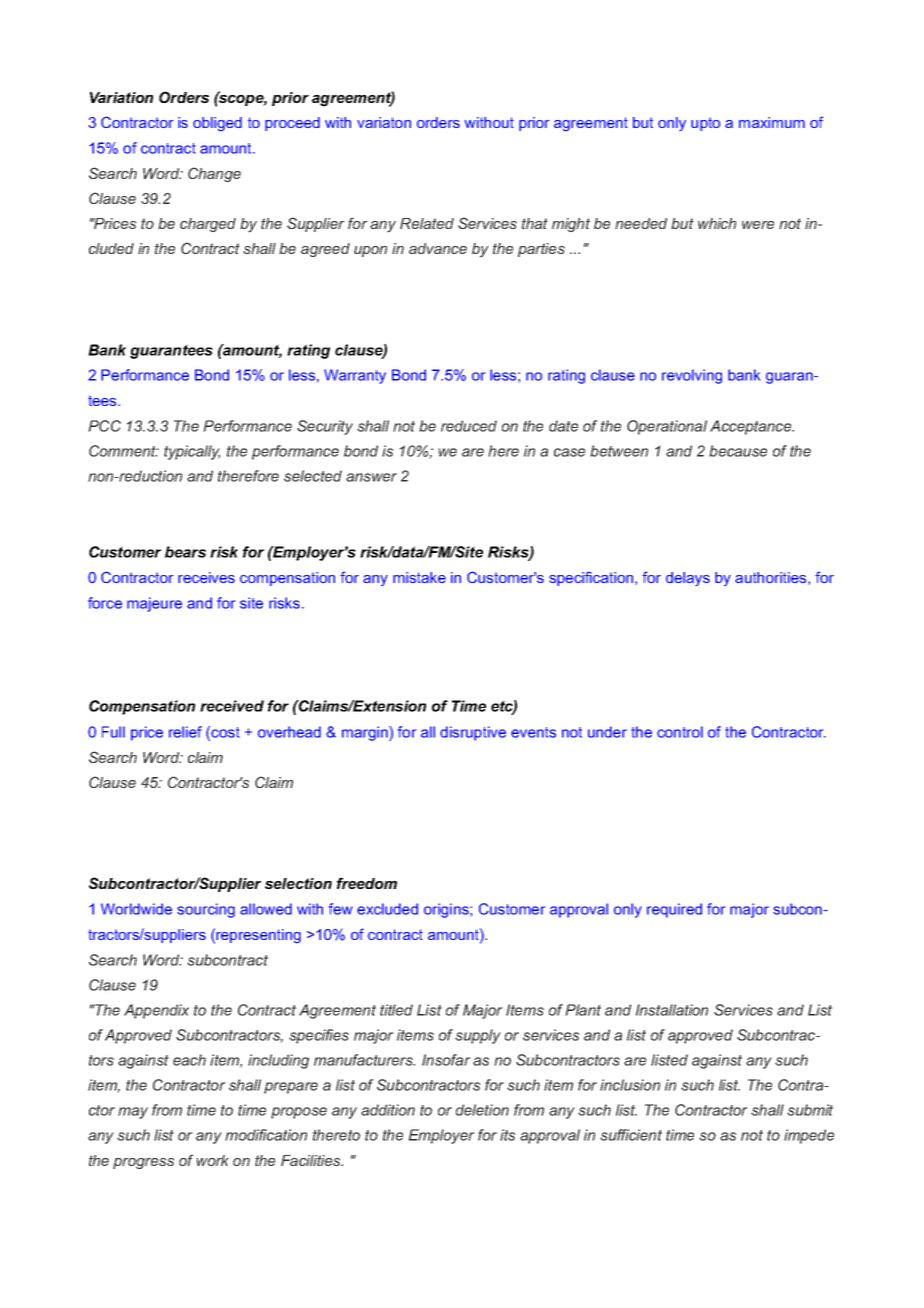 This page has height=1308, width=924. What do you see at coordinates (705, 124) in the page?
I see `upto` at bounding box center [705, 124].
